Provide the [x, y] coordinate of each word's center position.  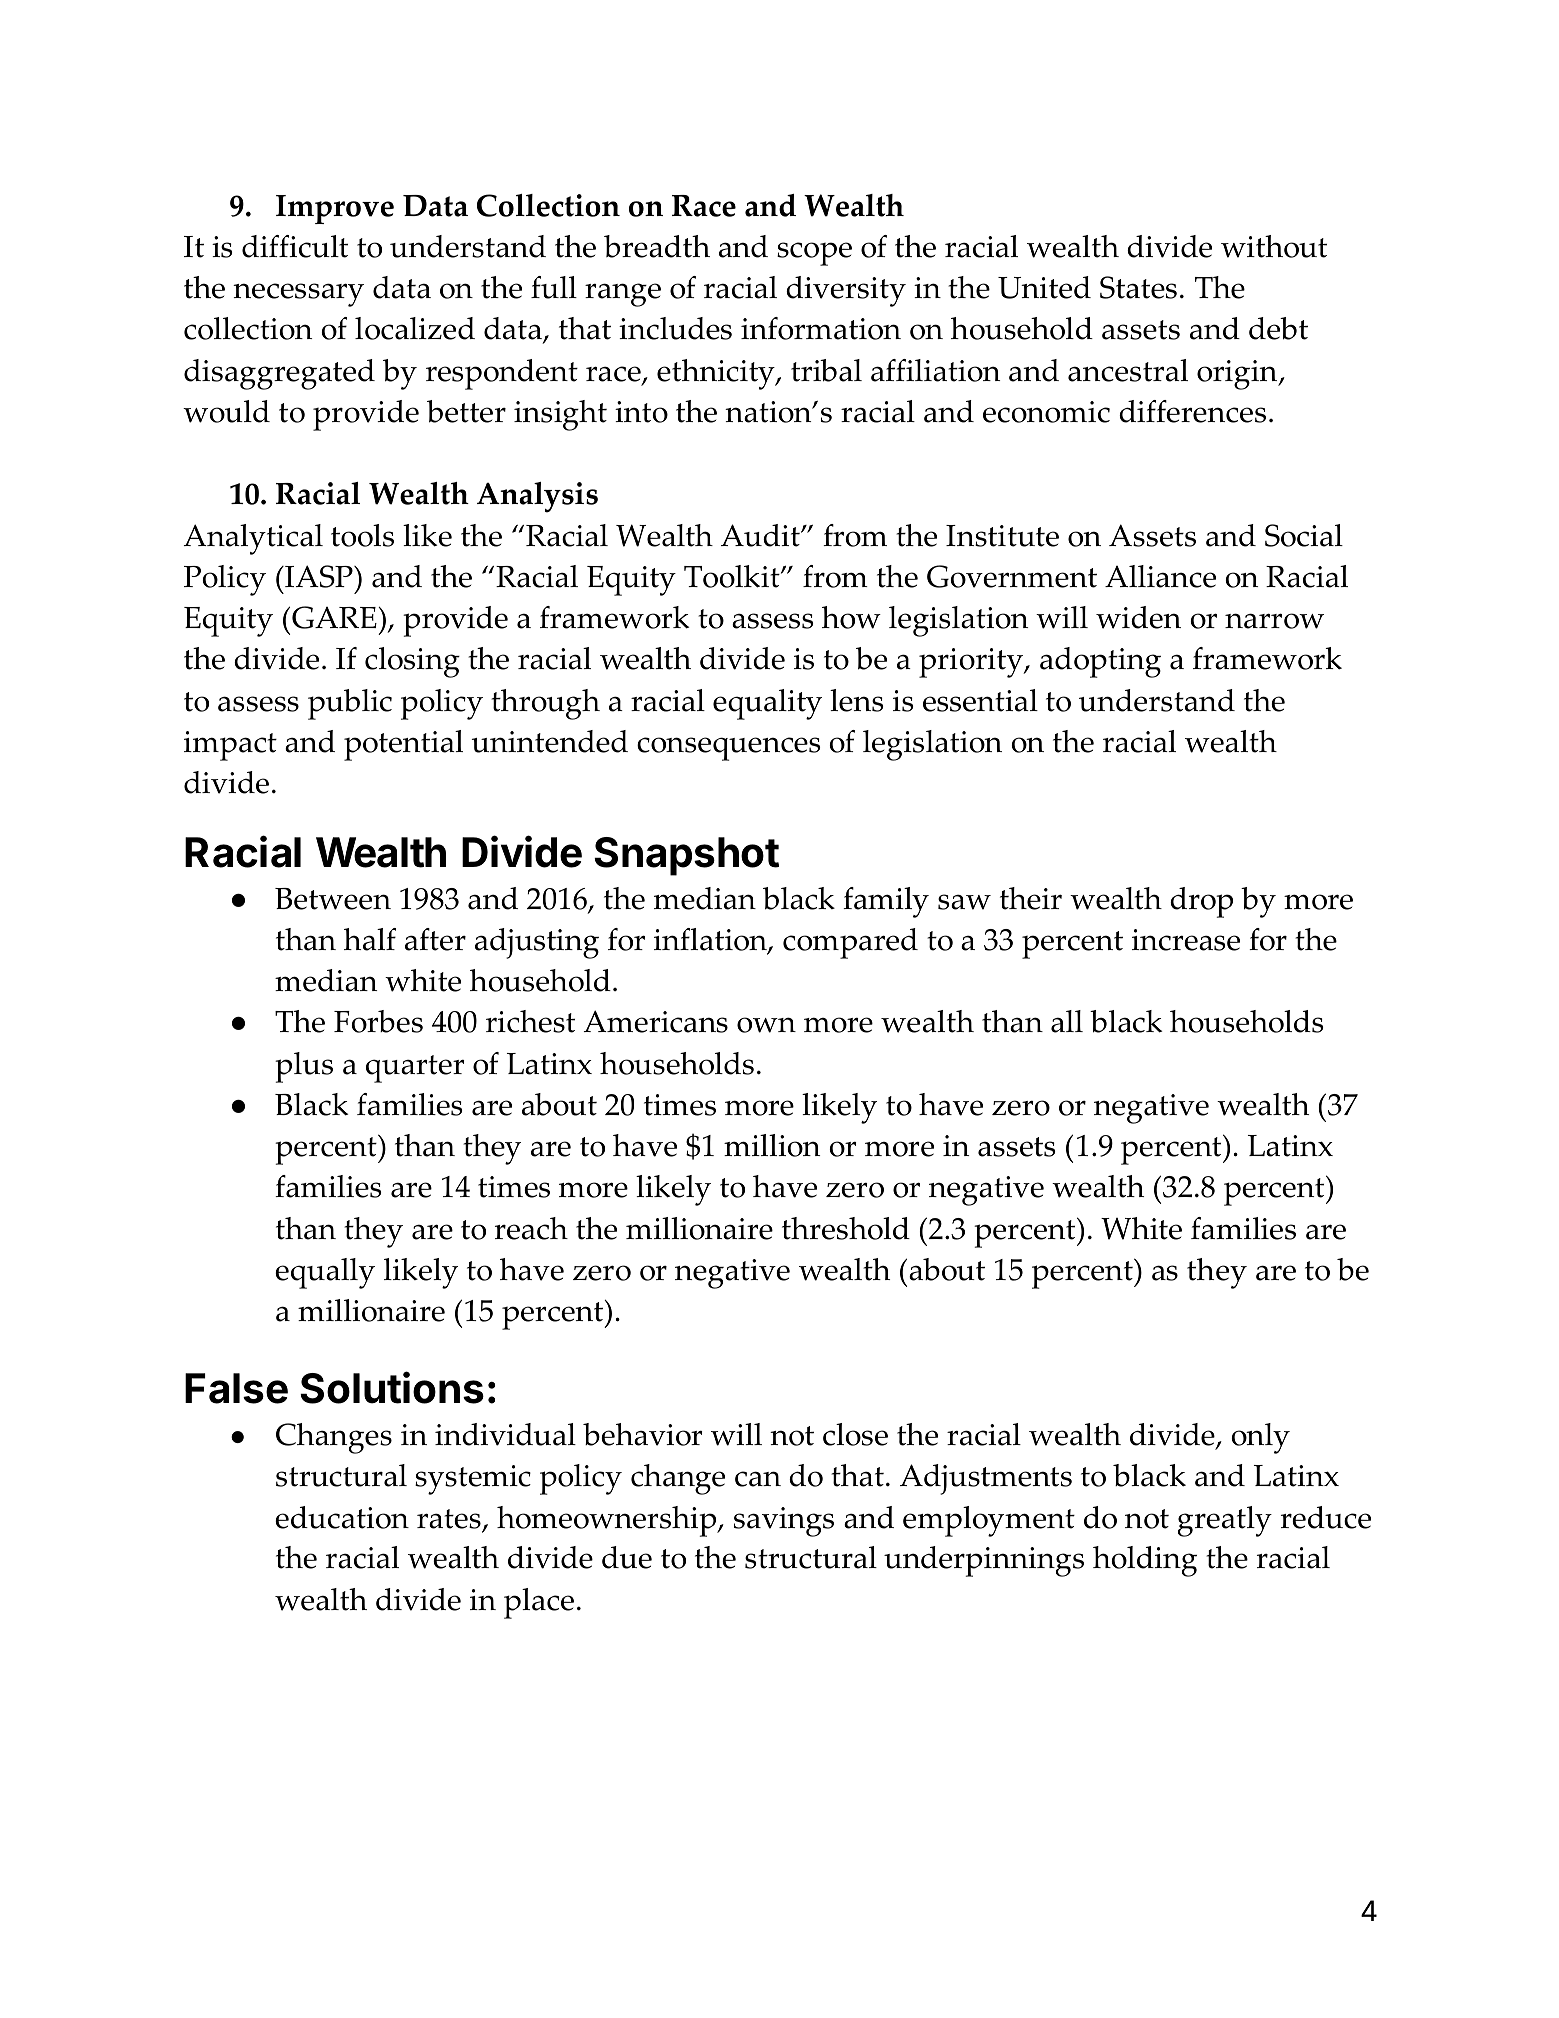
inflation [711, 941]
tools [362, 535]
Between [333, 899]
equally [325, 1273]
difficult [295, 246]
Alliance [1160, 576]
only [1260, 1438]
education [342, 1517]
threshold [846, 1228]
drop [1201, 902]
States [1138, 287]
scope [814, 254]
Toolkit [733, 576]
